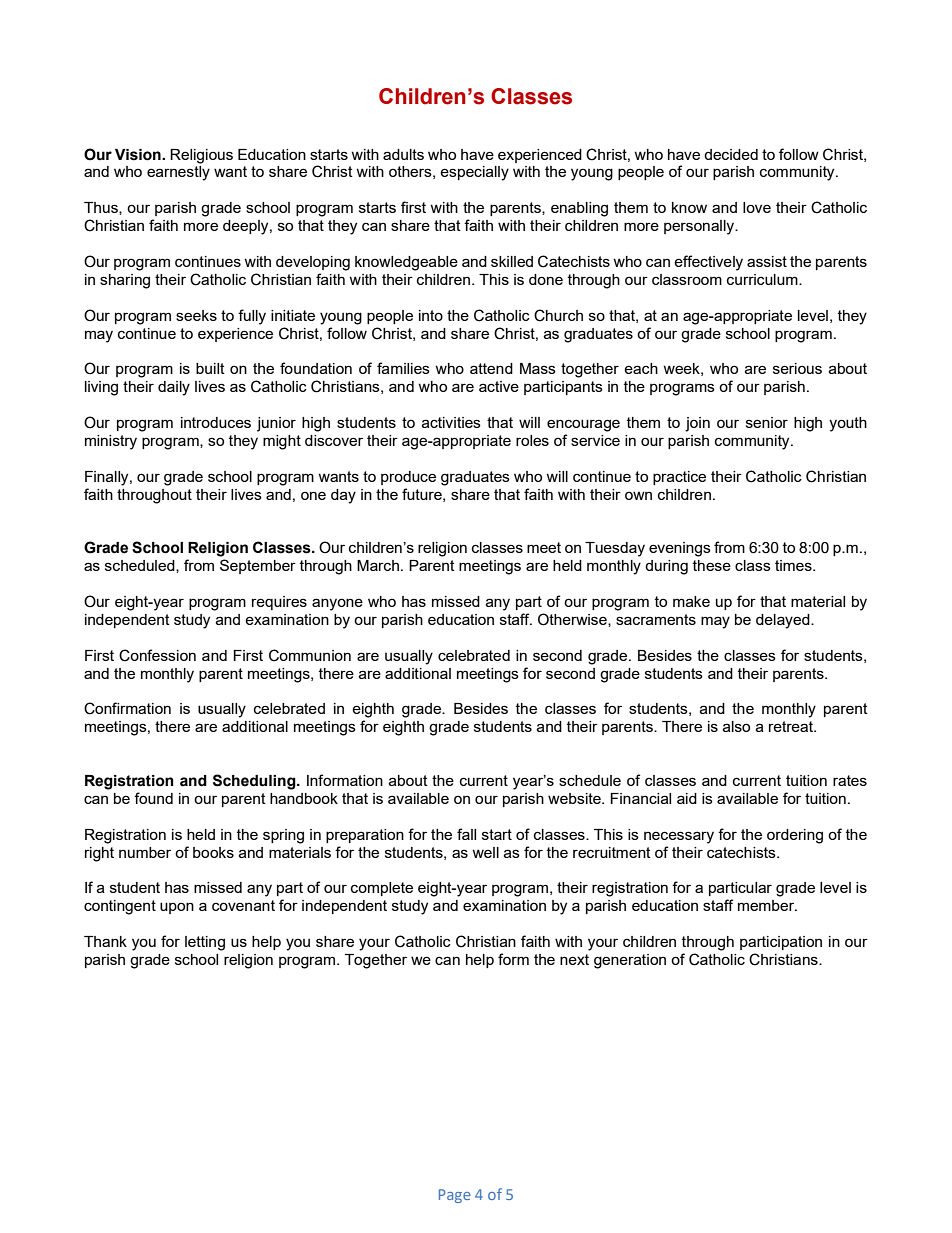  Describe the element at coordinates (757, 207) in the screenshot. I see `love` at that location.
